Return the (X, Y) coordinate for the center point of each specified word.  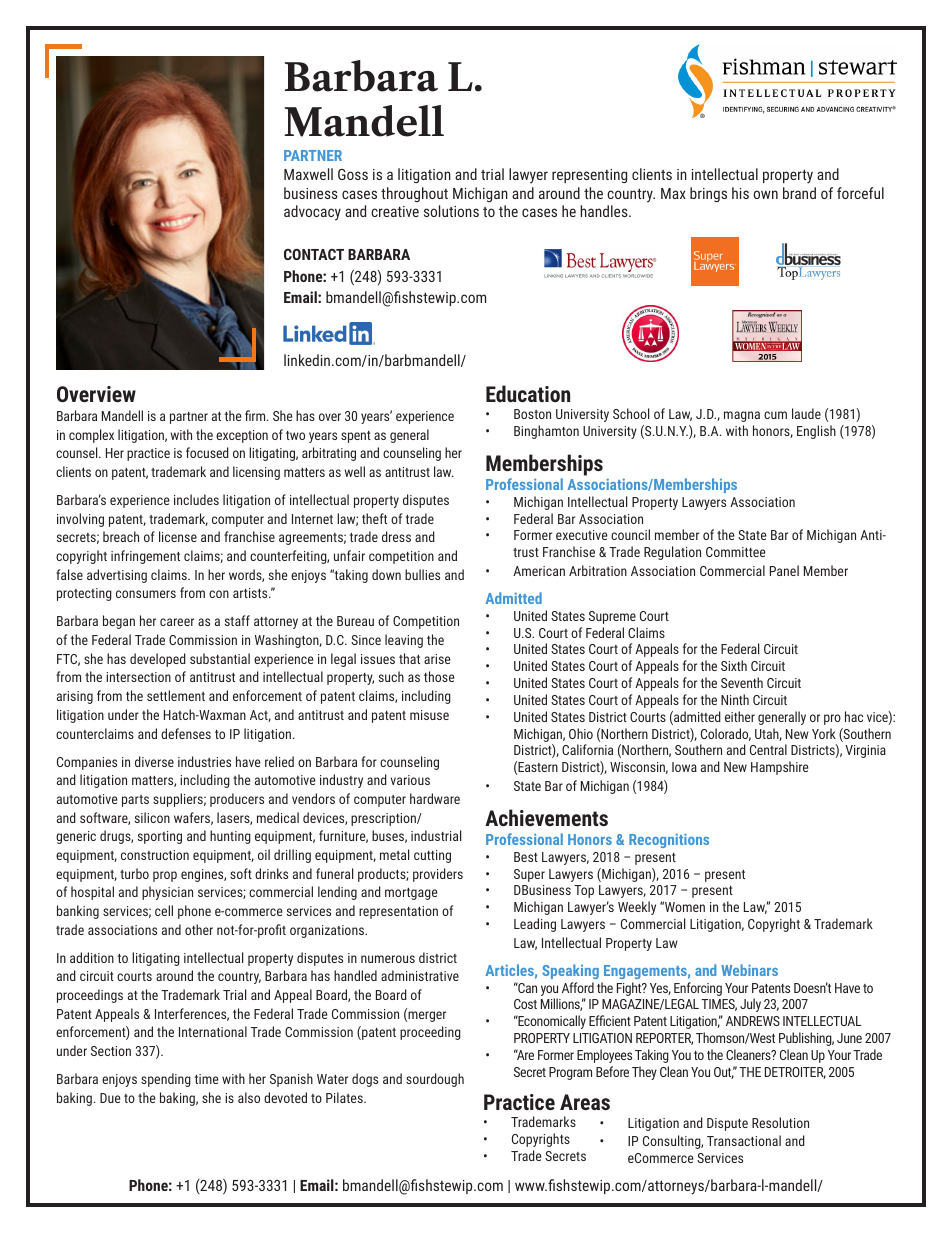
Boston (532, 414)
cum (775, 415)
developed (158, 660)
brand (799, 193)
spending (166, 1080)
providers (438, 875)
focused (207, 452)
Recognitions (669, 840)
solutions (451, 211)
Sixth (734, 665)
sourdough (435, 1080)
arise (437, 659)
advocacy (312, 213)
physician (167, 893)
